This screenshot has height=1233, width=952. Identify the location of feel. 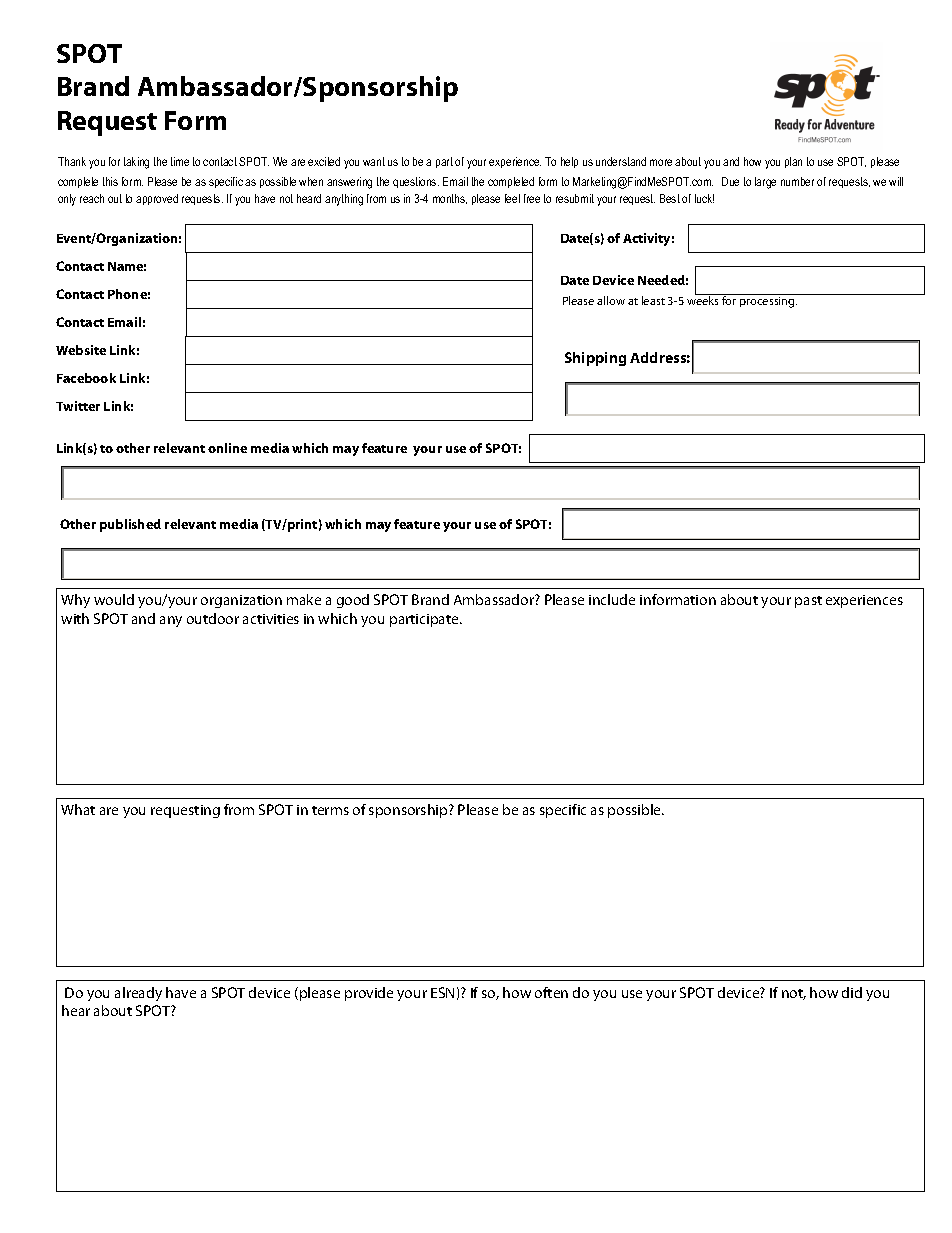
(512, 198).
